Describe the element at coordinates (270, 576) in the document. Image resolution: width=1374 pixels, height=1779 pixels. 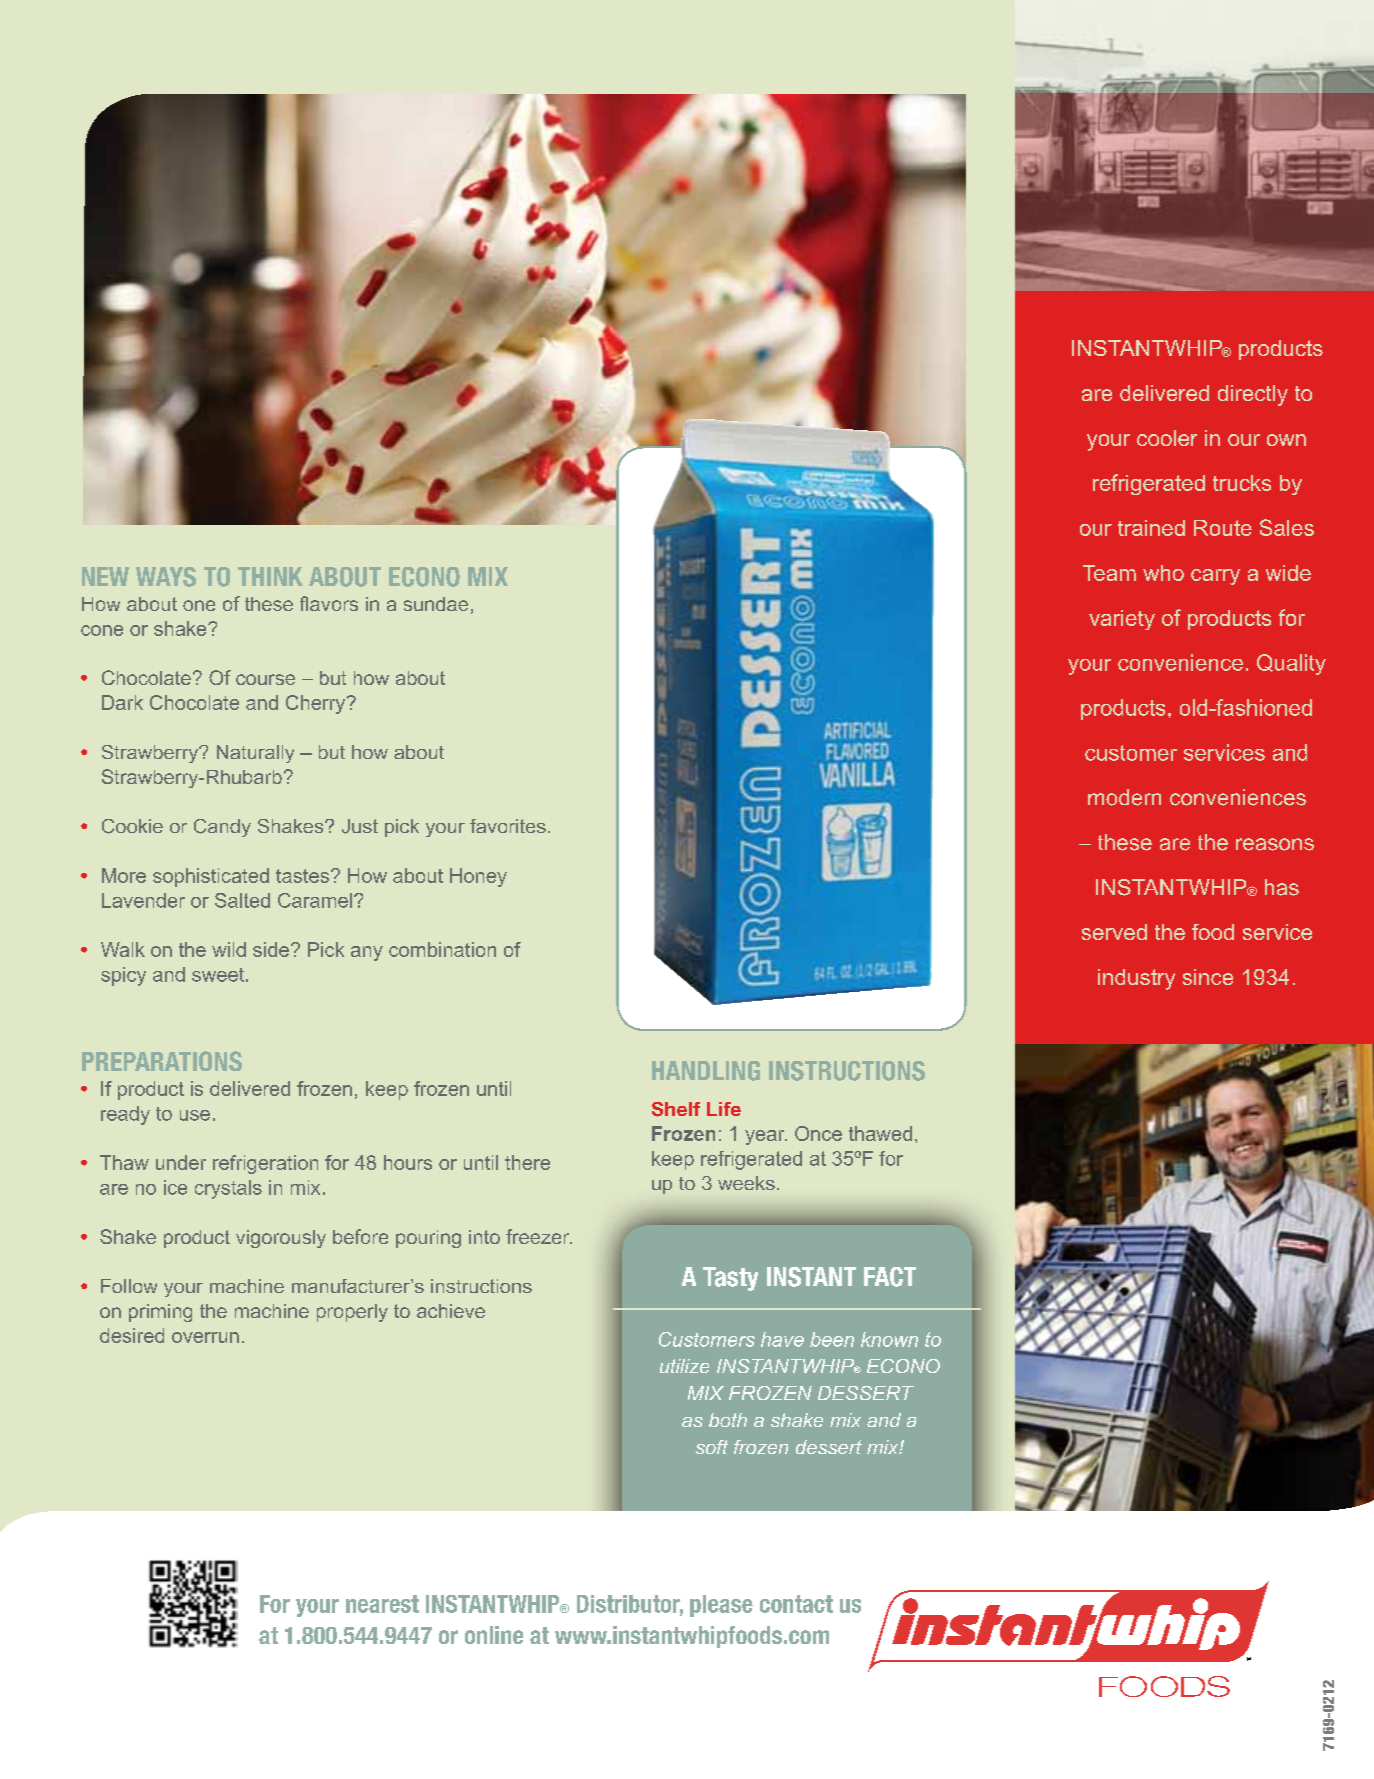
I see `THINK` at that location.
